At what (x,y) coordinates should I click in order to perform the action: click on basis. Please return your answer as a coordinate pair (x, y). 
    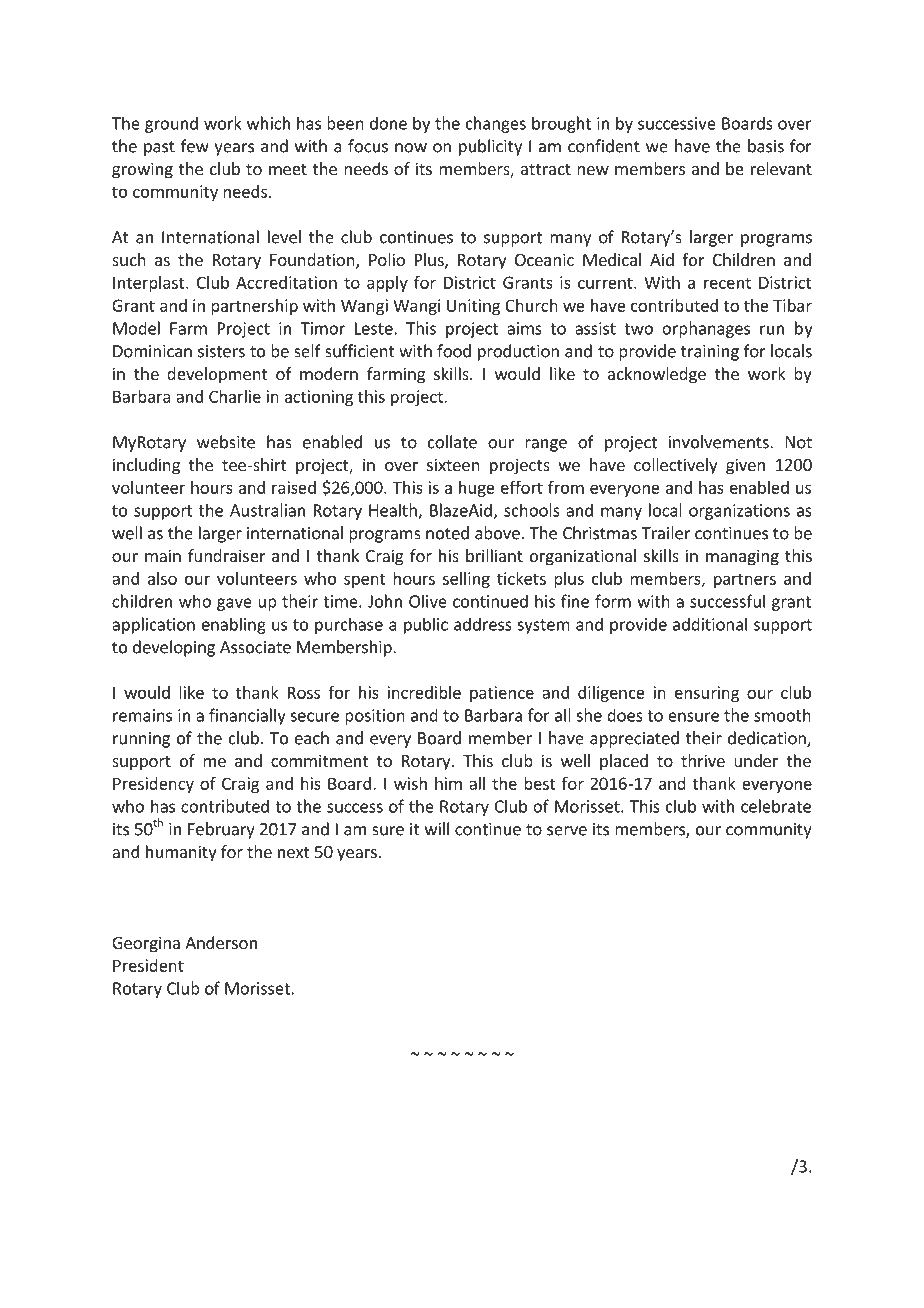
    Looking at the image, I should click on (766, 146).
